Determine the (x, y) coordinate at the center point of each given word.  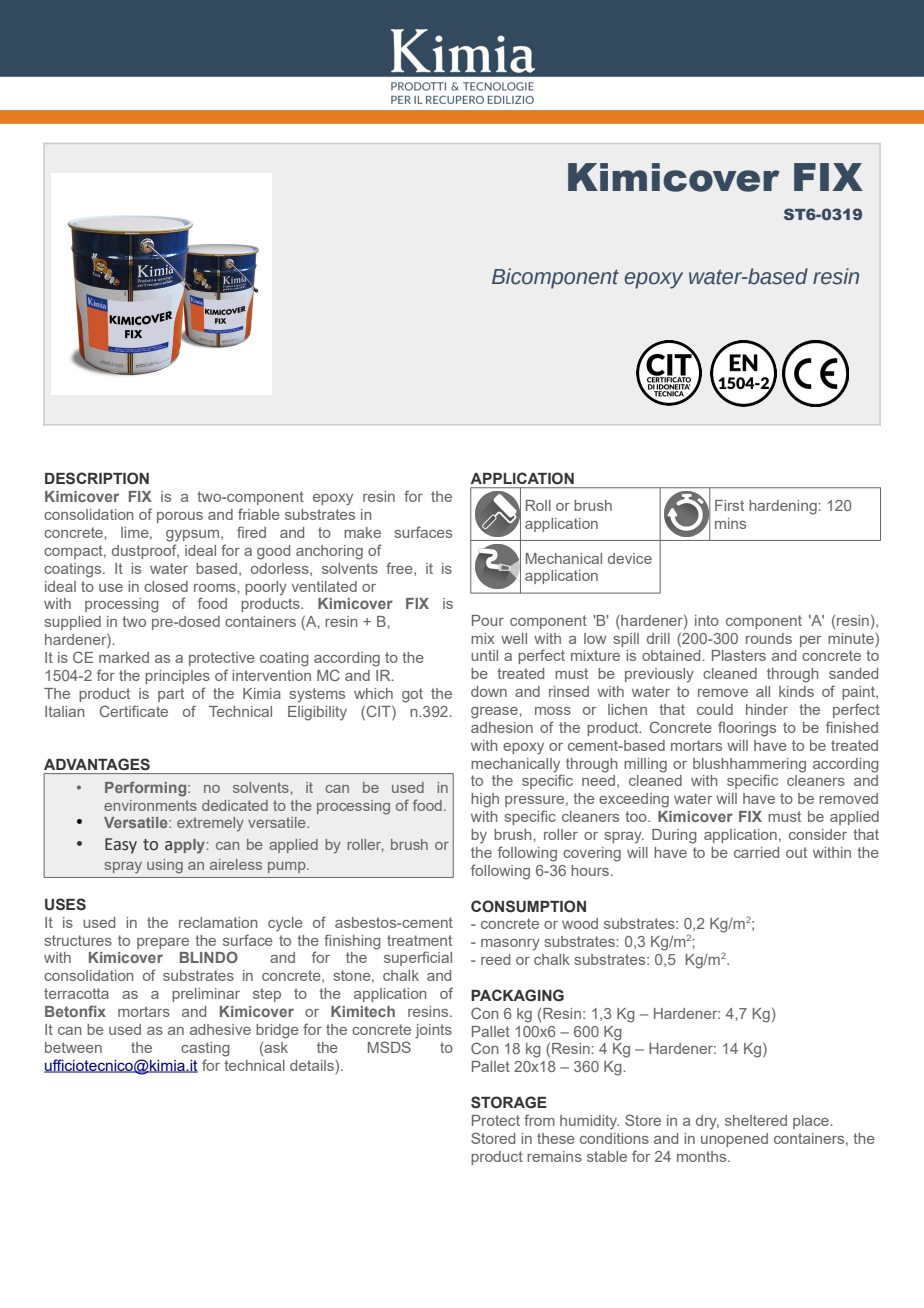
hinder (767, 709)
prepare (163, 943)
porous (180, 517)
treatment (419, 940)
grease (495, 713)
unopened (734, 1140)
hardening (784, 507)
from (539, 1120)
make (362, 532)
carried (756, 852)
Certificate (134, 711)
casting (205, 1049)
